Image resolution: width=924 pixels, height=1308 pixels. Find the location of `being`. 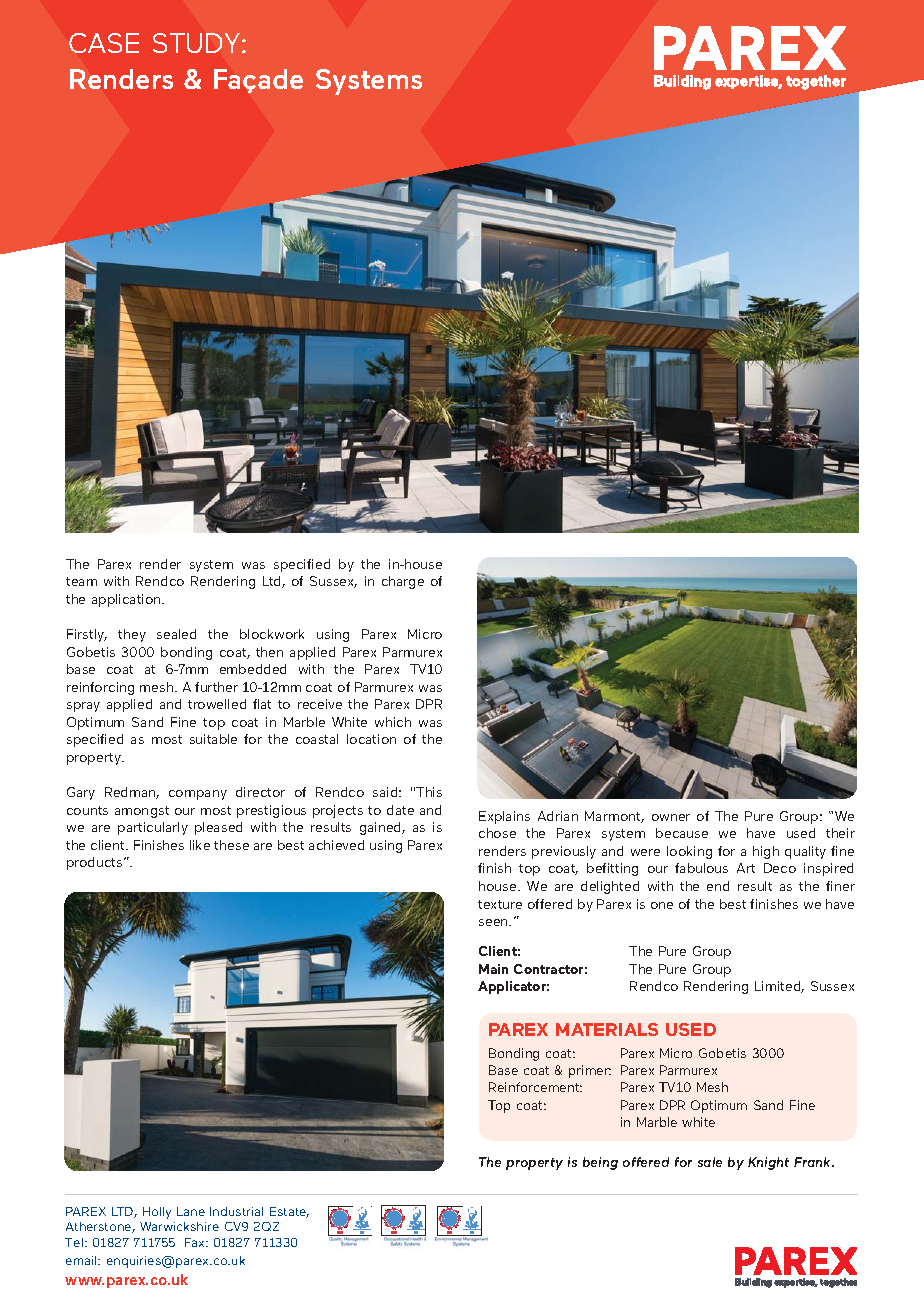

being is located at coordinates (600, 1163).
